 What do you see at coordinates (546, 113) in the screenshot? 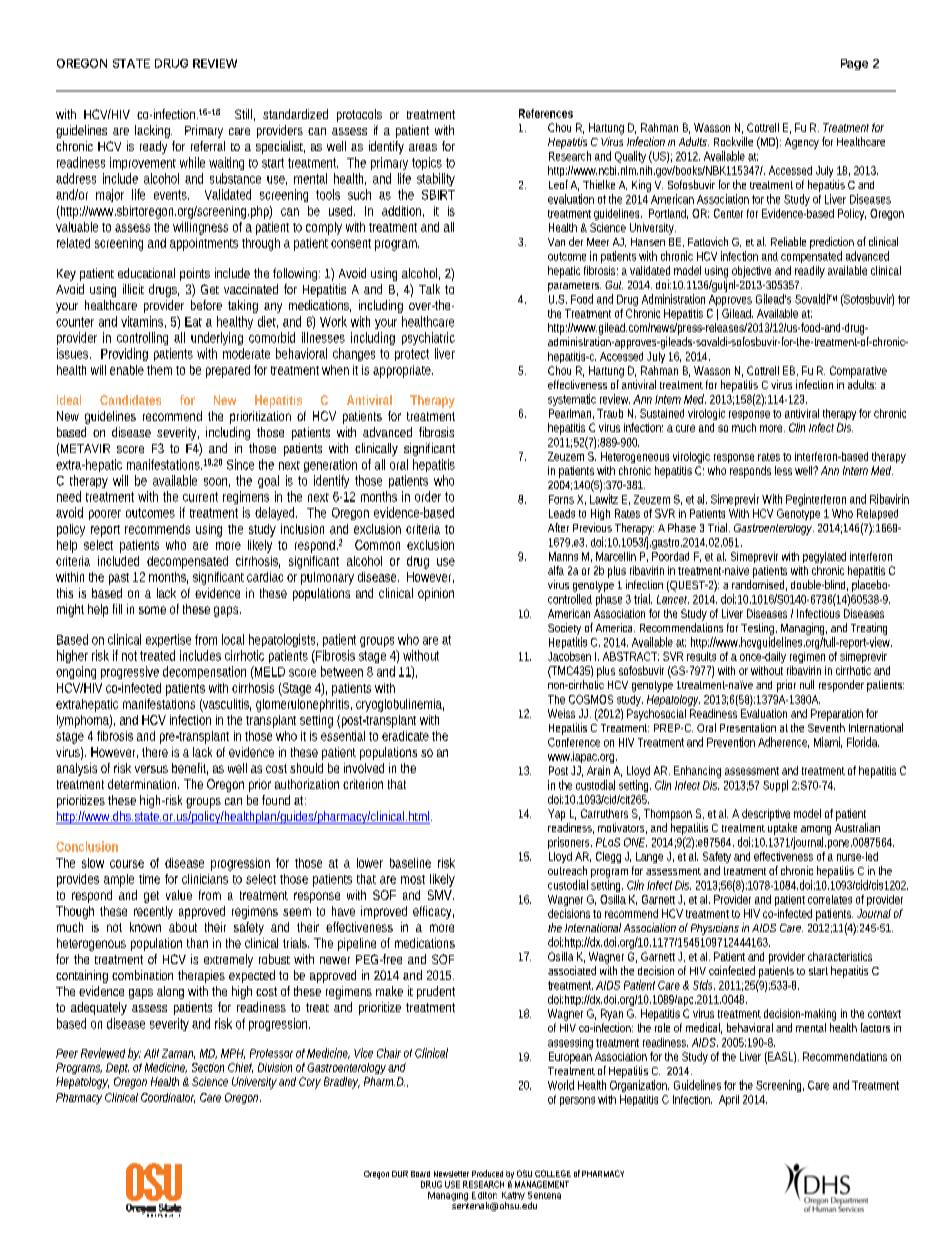
I see `References` at bounding box center [546, 113].
